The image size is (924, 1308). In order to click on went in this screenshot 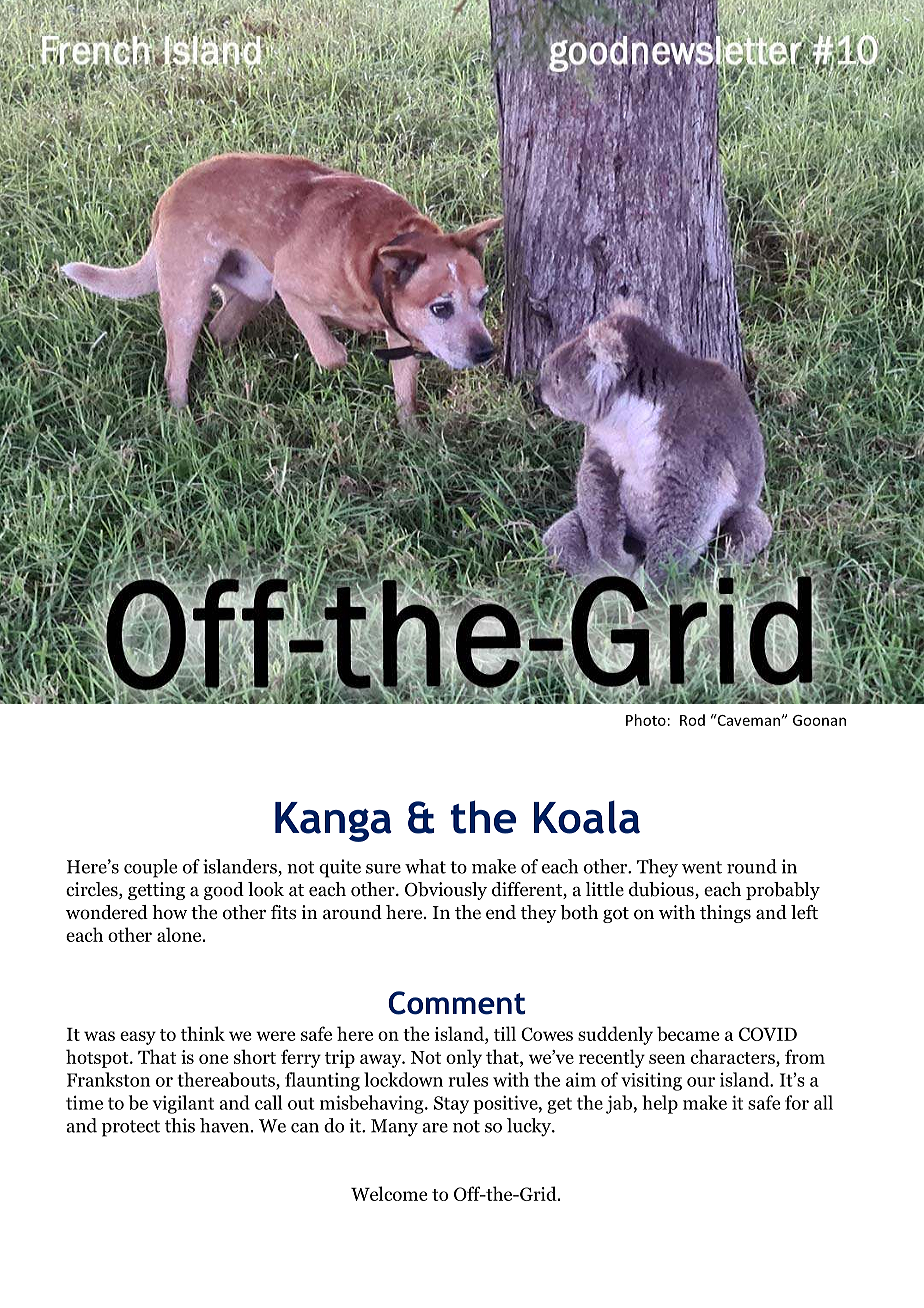, I will do `click(702, 867)`.
